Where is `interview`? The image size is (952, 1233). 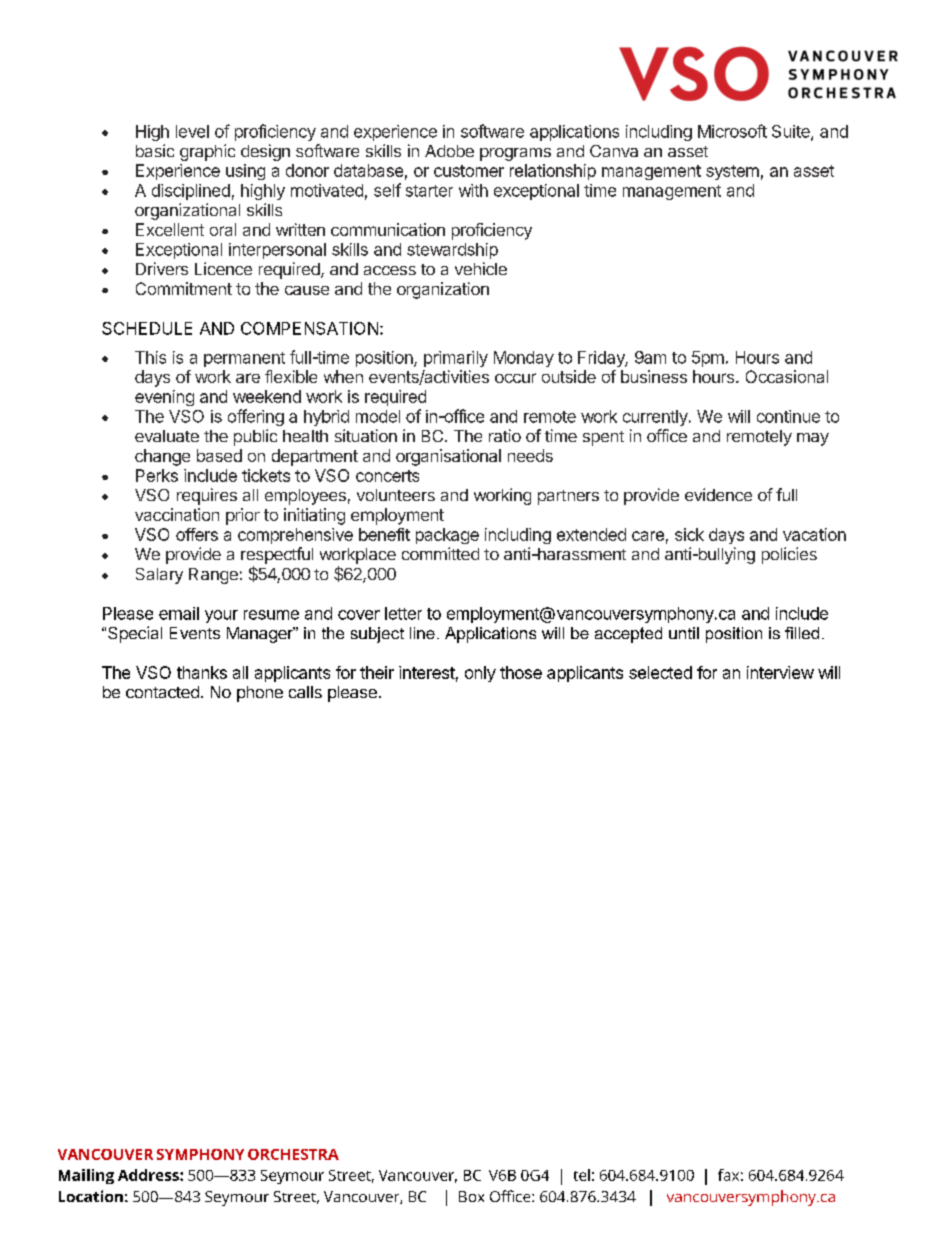
interview is located at coordinates (780, 672).
